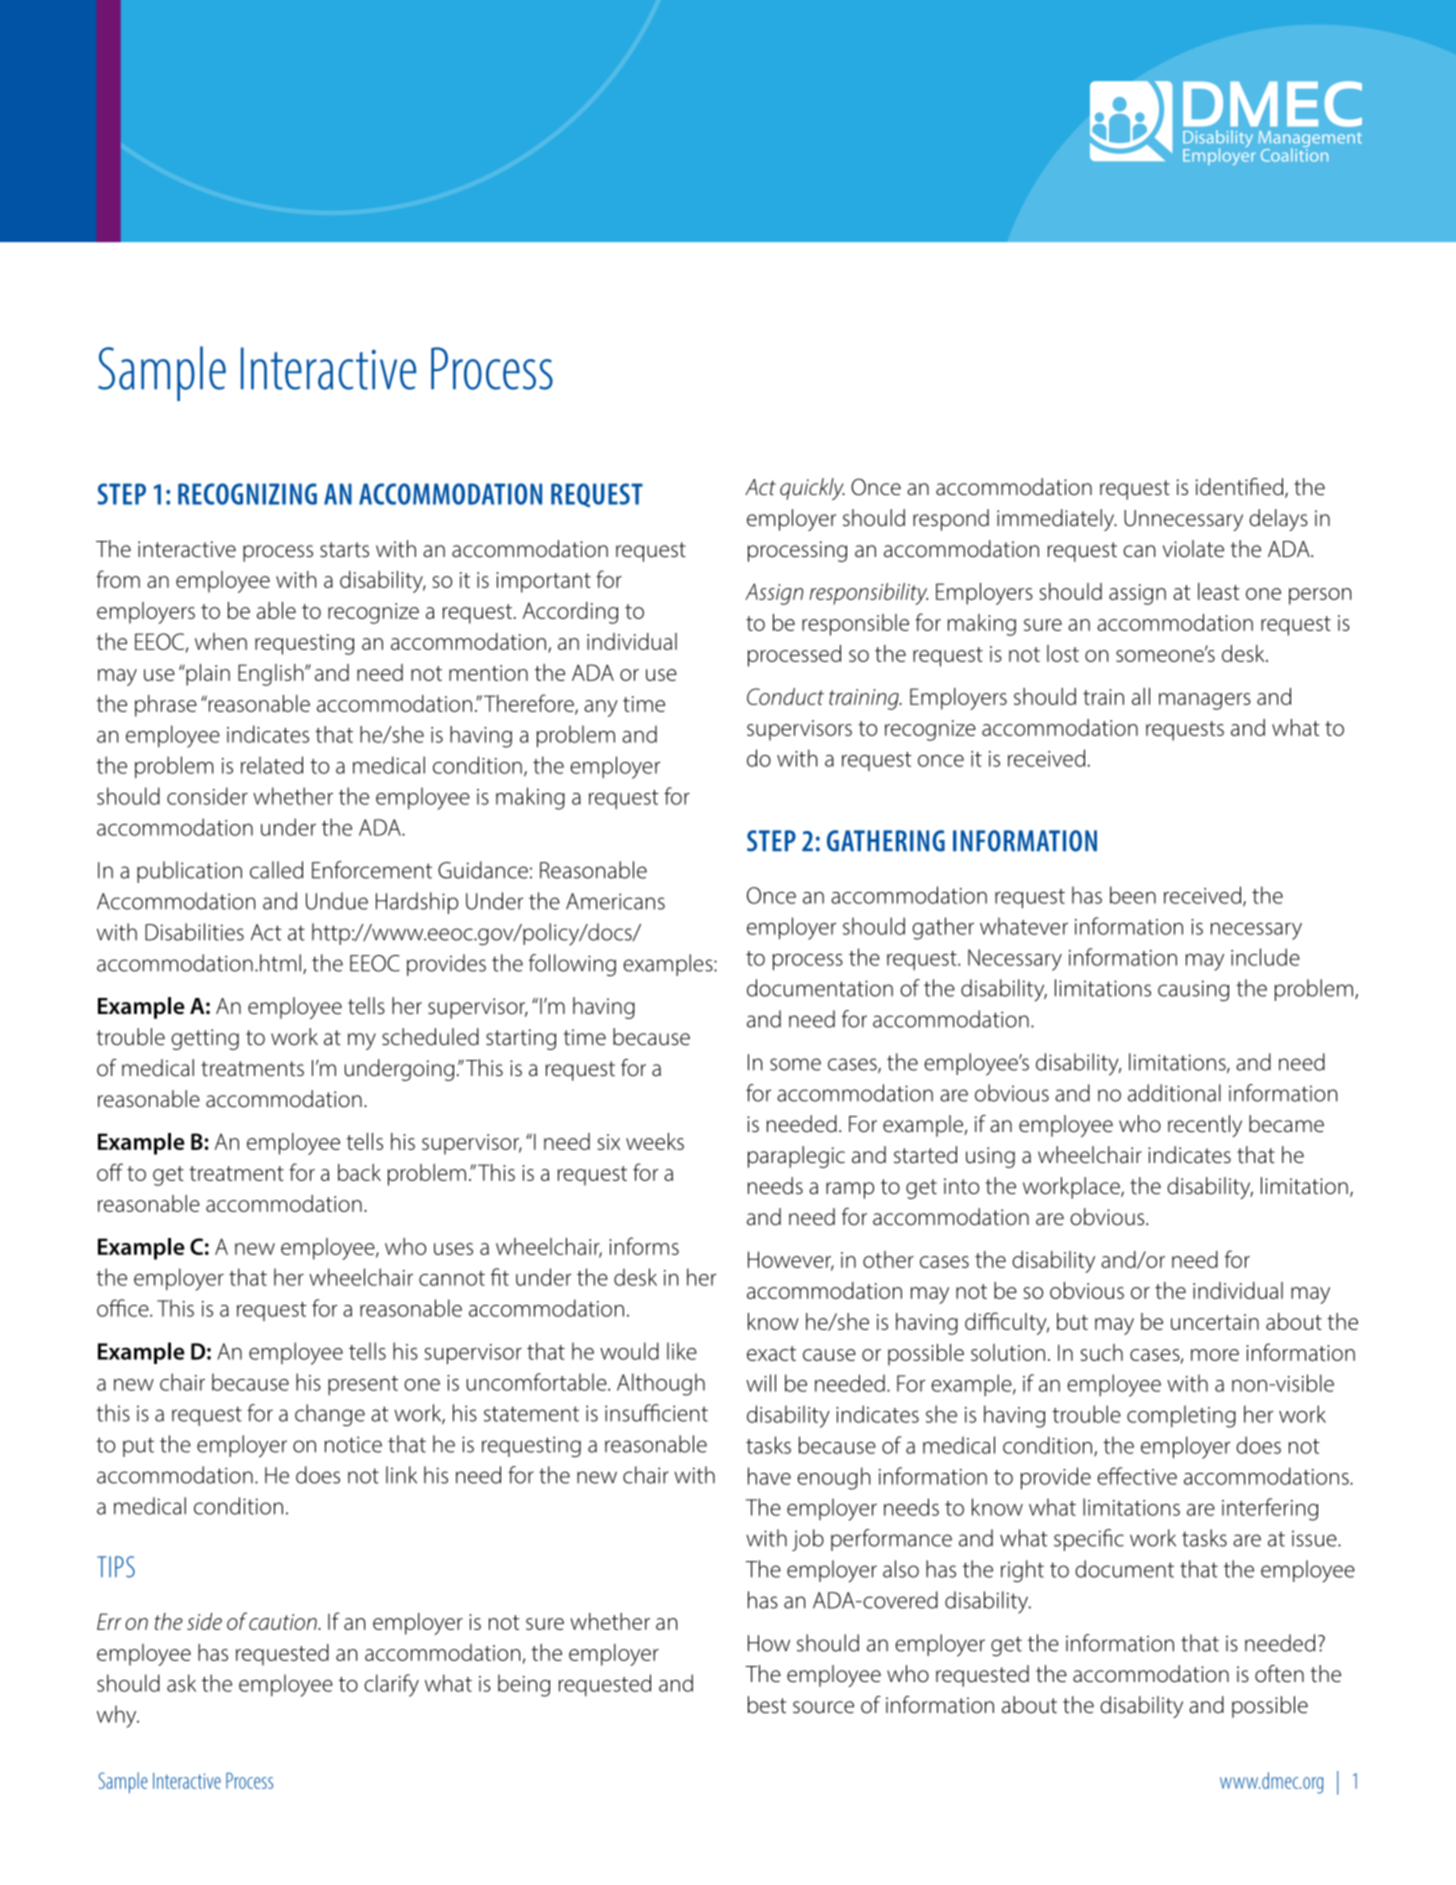 This document has height=1885, width=1456. What do you see at coordinates (769, 1476) in the document?
I see `have` at bounding box center [769, 1476].
